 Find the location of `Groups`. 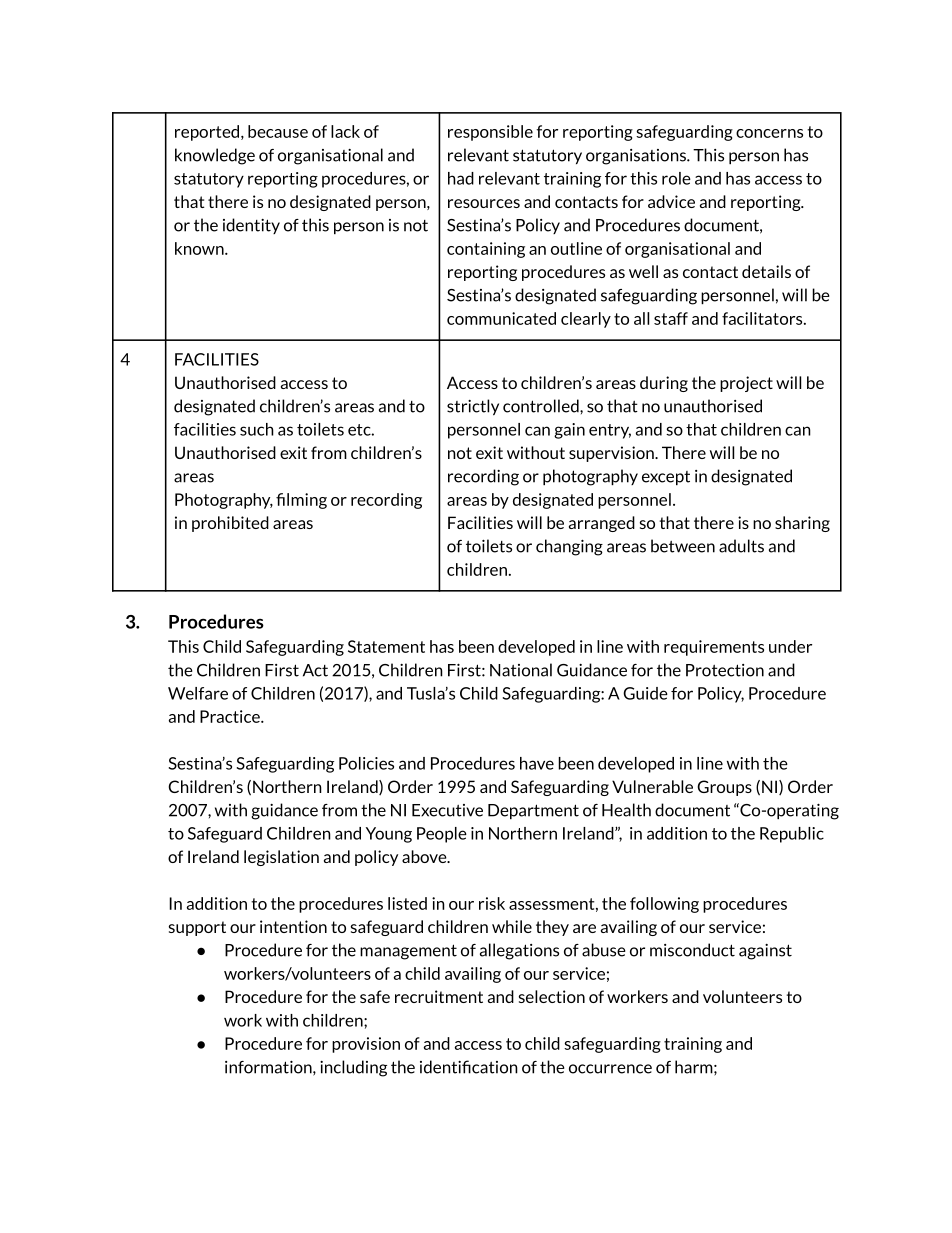

Groups is located at coordinates (724, 788).
